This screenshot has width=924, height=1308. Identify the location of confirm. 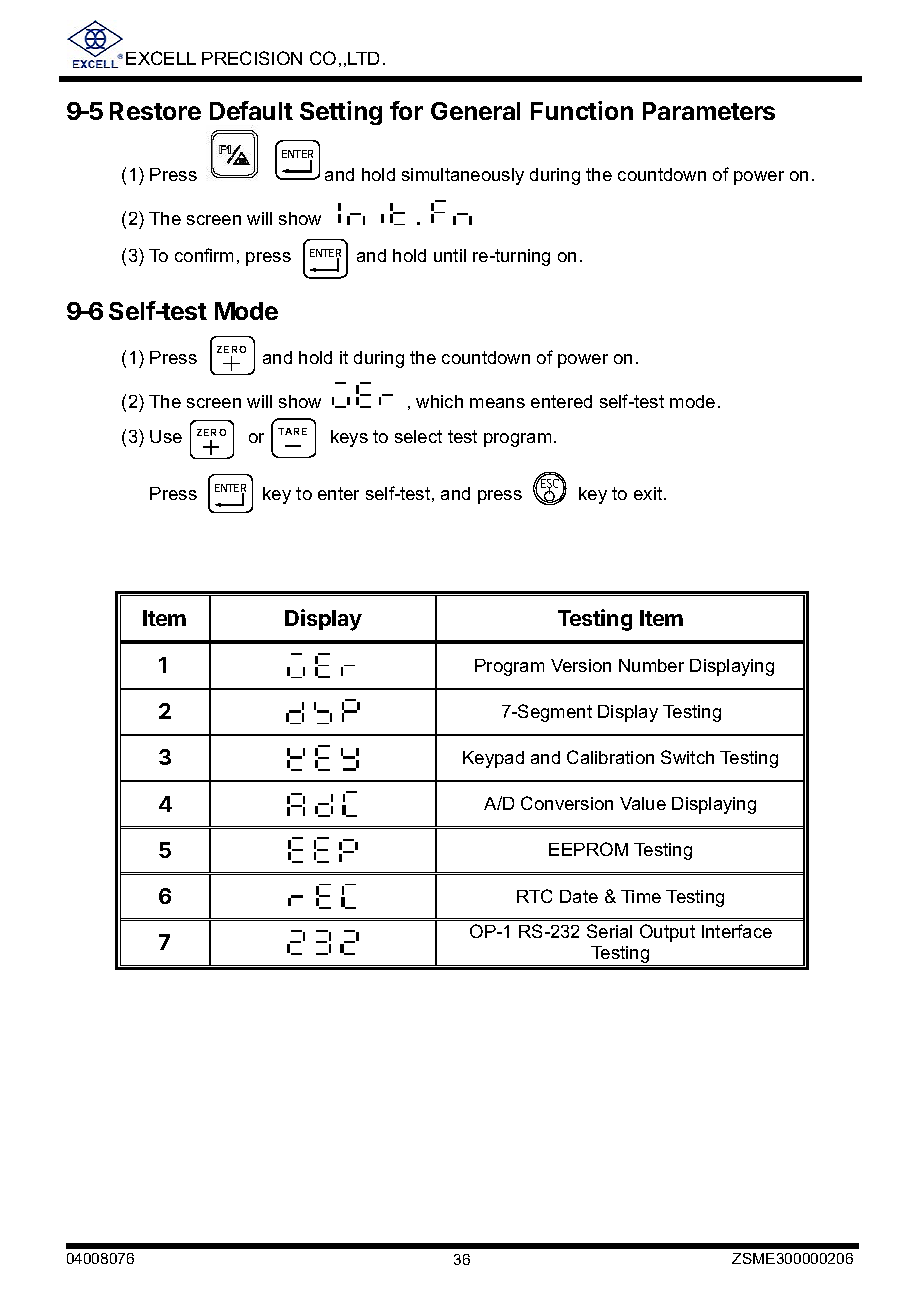
(204, 255).
